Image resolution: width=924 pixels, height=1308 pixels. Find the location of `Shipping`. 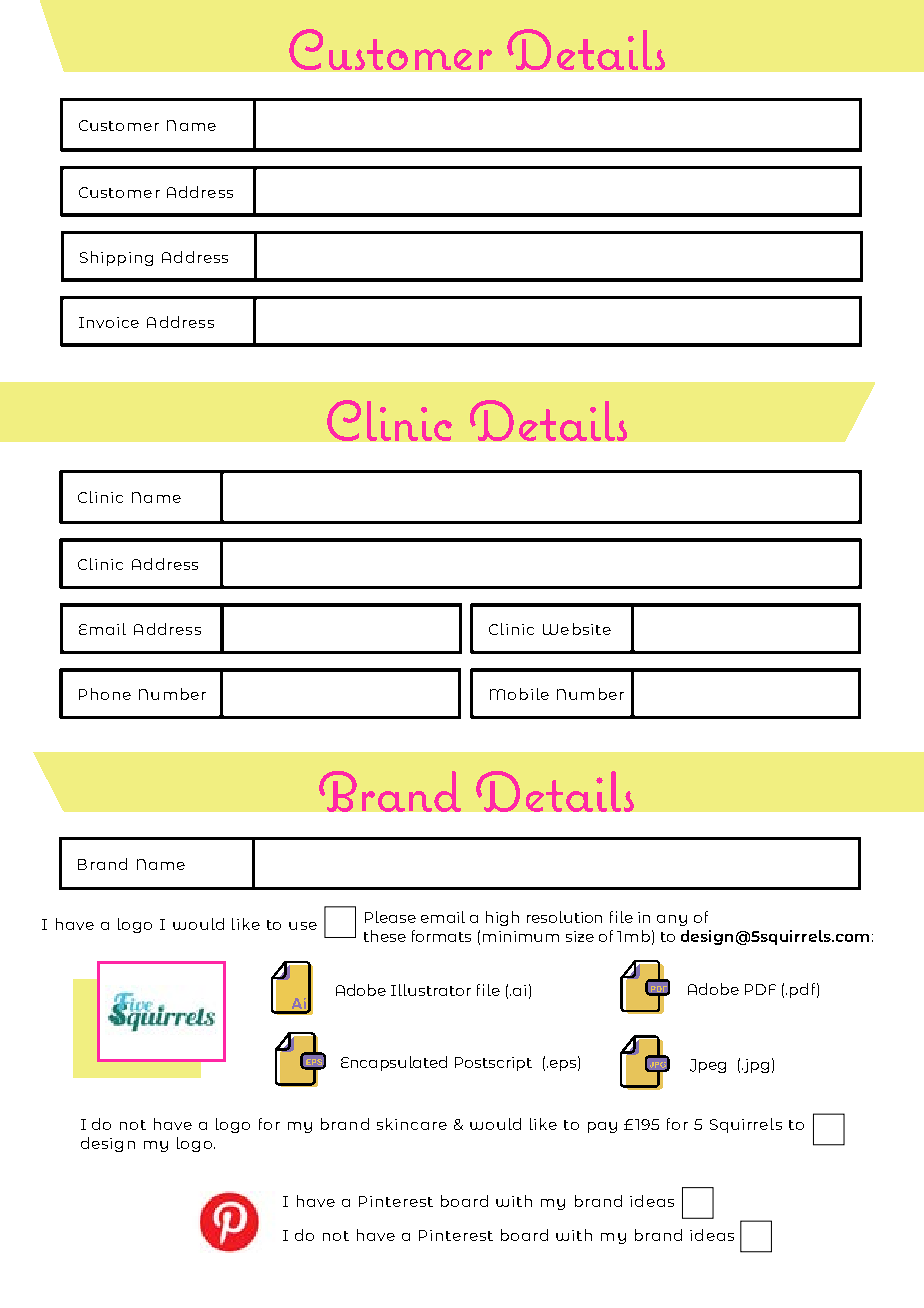

Shipping is located at coordinates (116, 258).
